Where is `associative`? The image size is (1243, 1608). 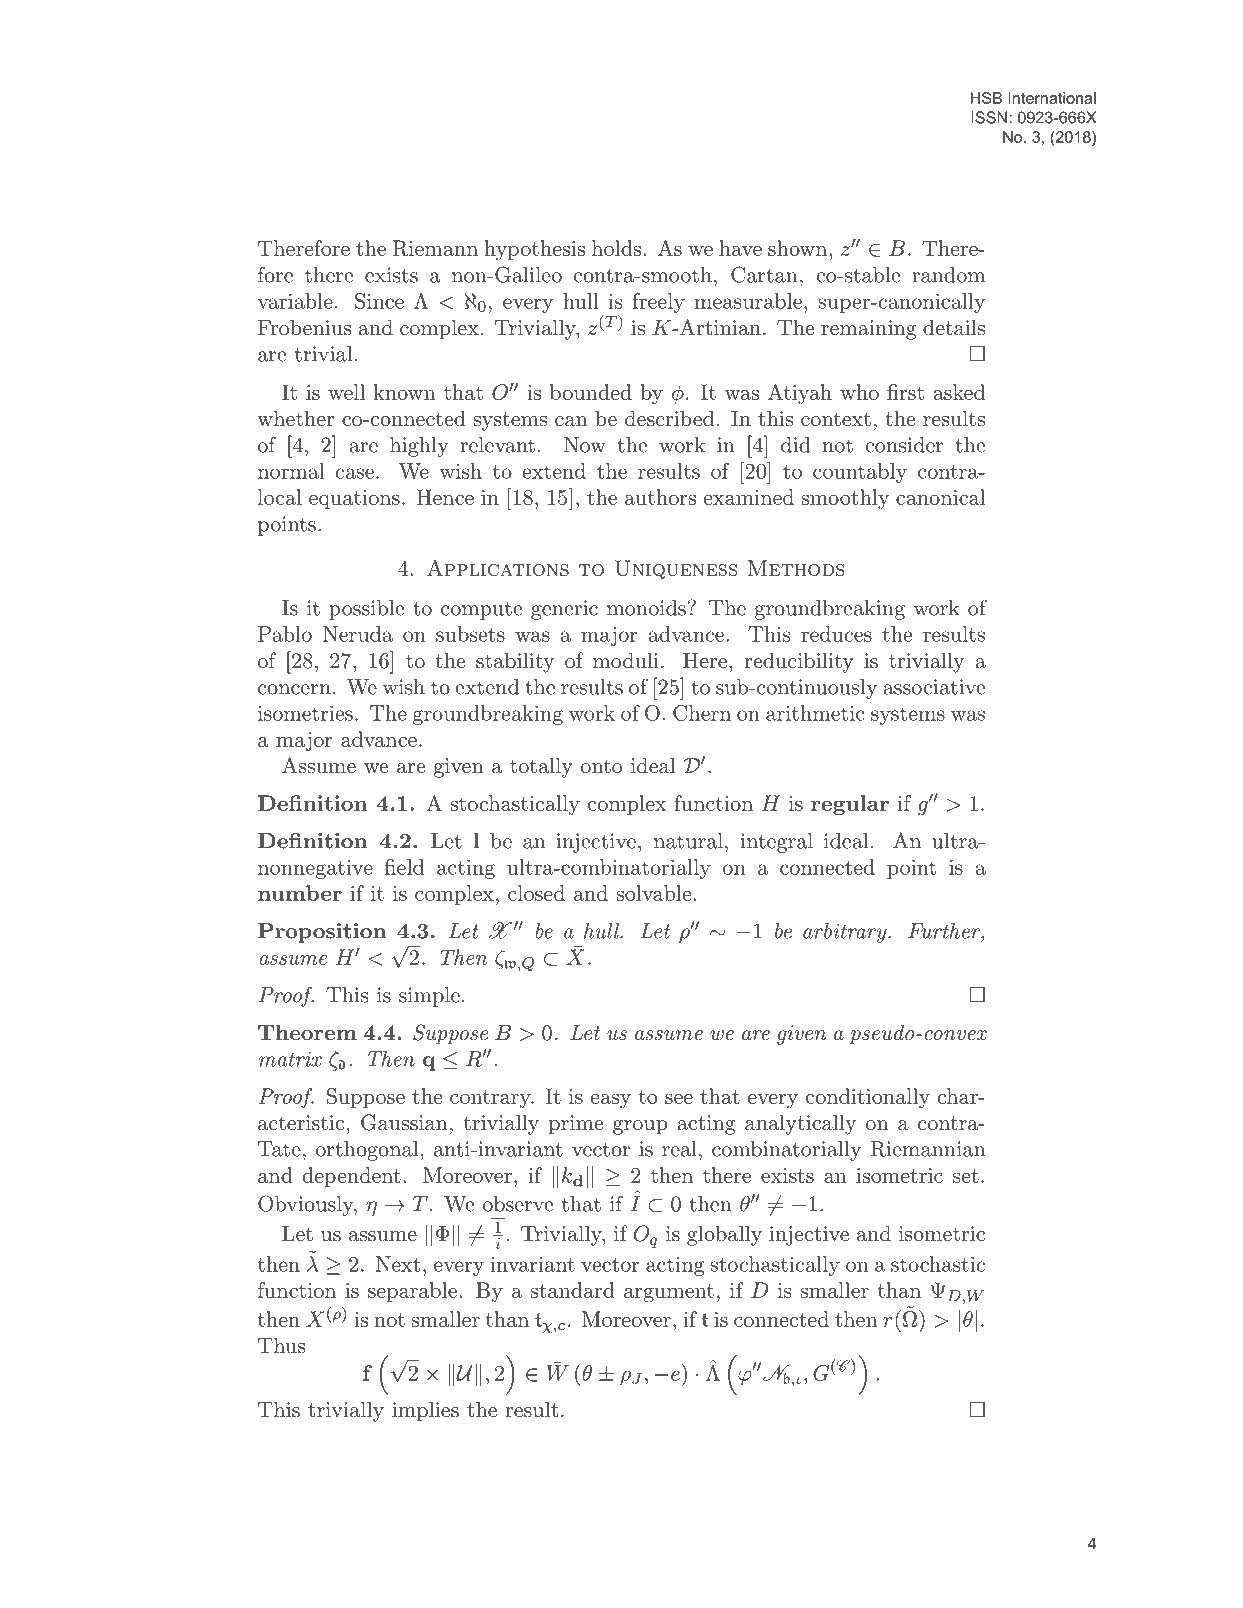
associative is located at coordinates (934, 687).
